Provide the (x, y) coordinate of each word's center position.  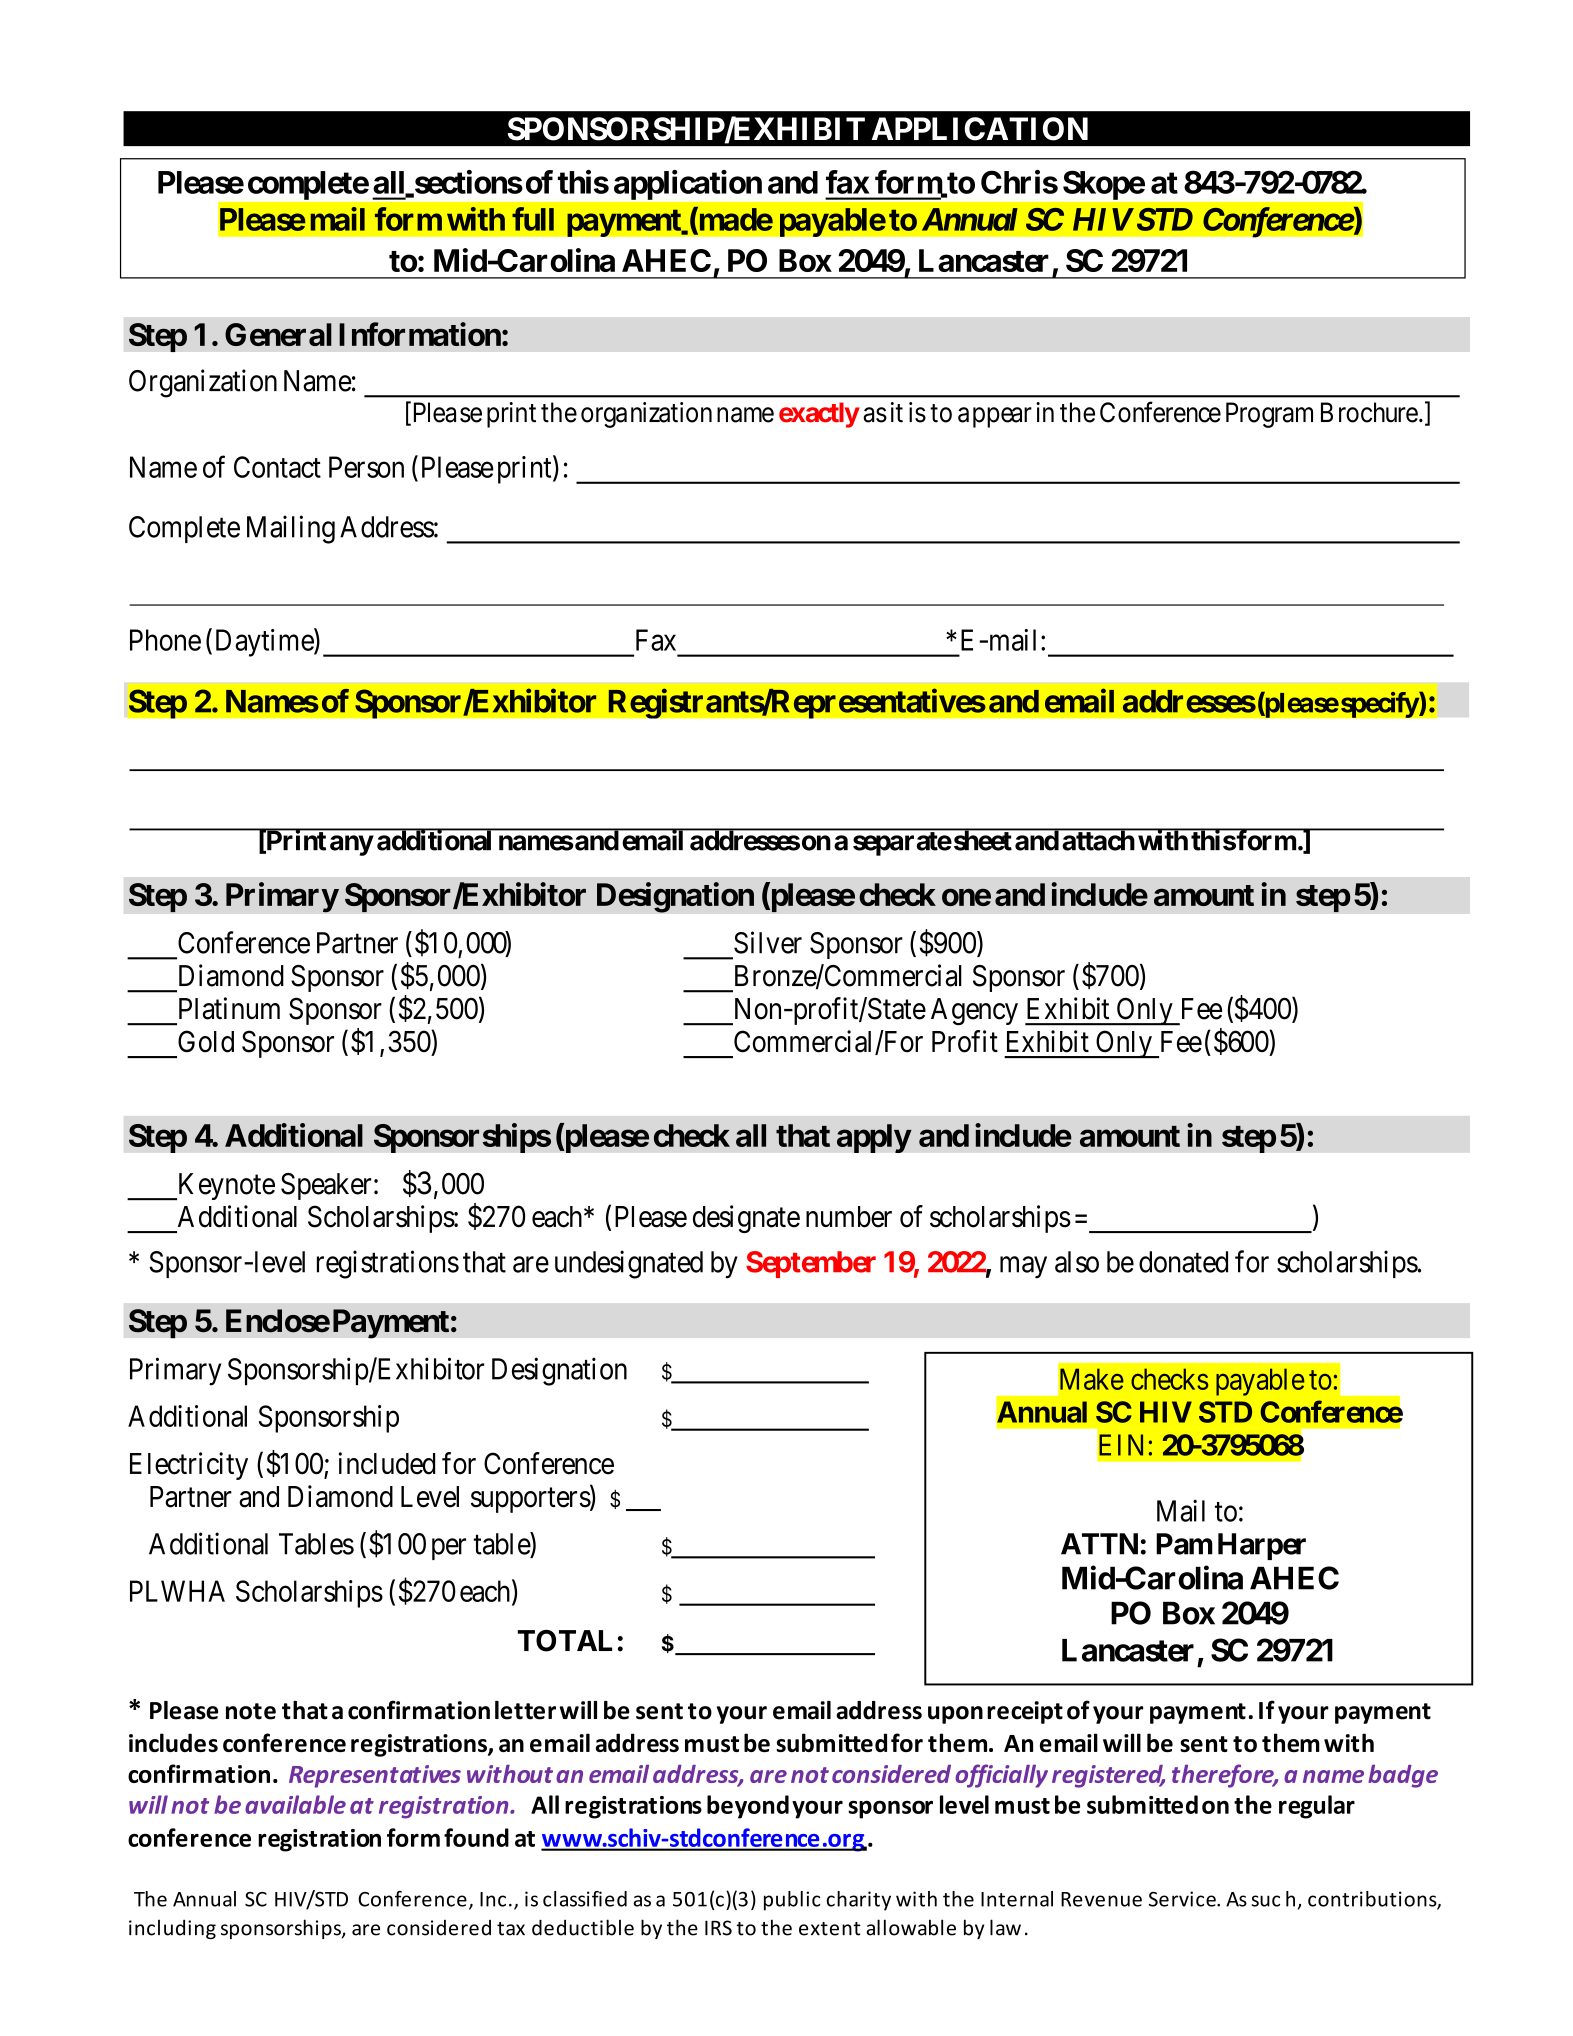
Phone (165, 640)
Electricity (189, 1466)
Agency (974, 1012)
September (811, 1264)
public (792, 1901)
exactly (819, 415)
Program (1269, 415)
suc (1265, 1901)
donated (1183, 1262)
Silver (768, 942)
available (295, 1804)
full (533, 219)
